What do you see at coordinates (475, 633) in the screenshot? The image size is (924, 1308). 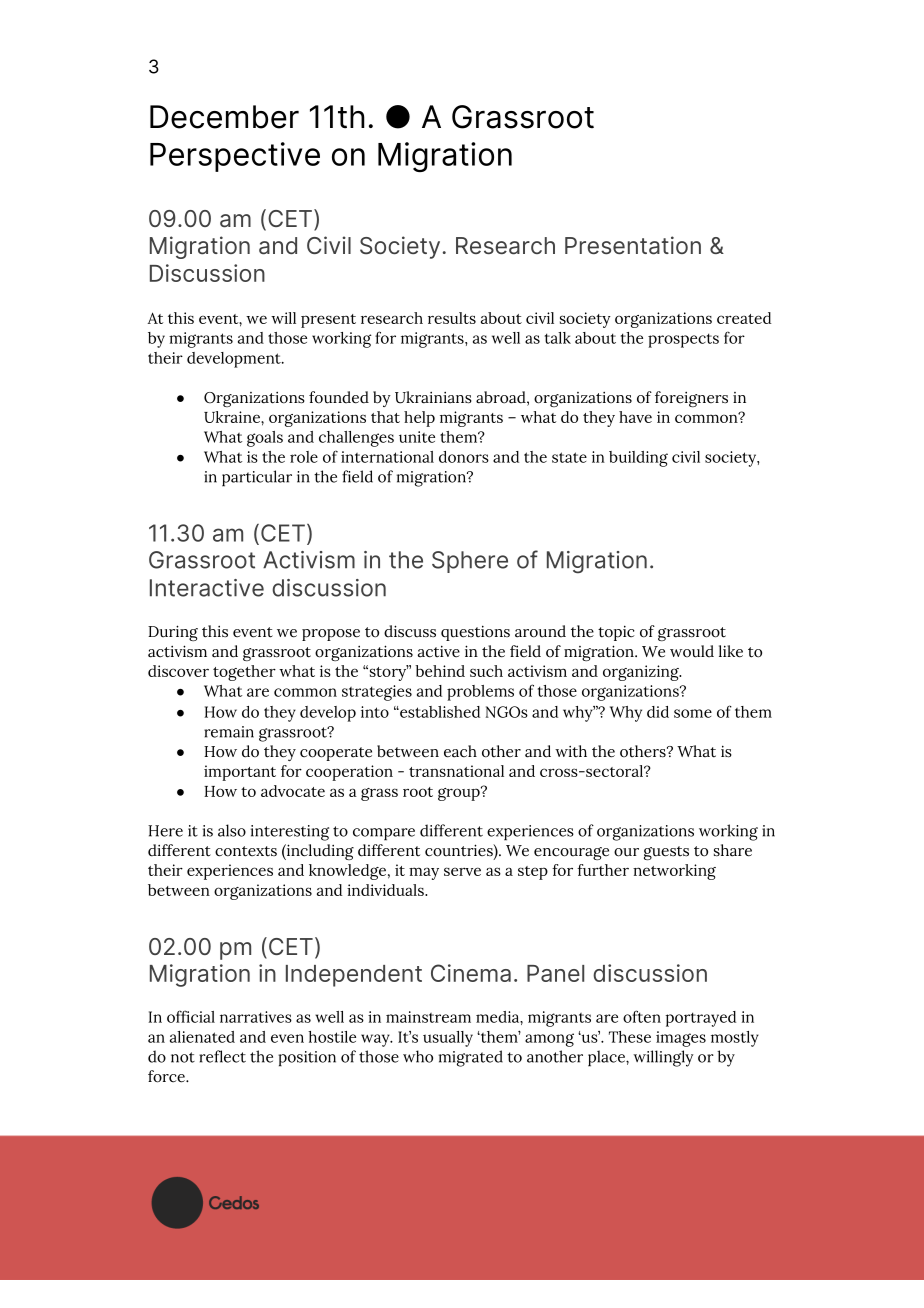 I see `questions` at bounding box center [475, 633].
